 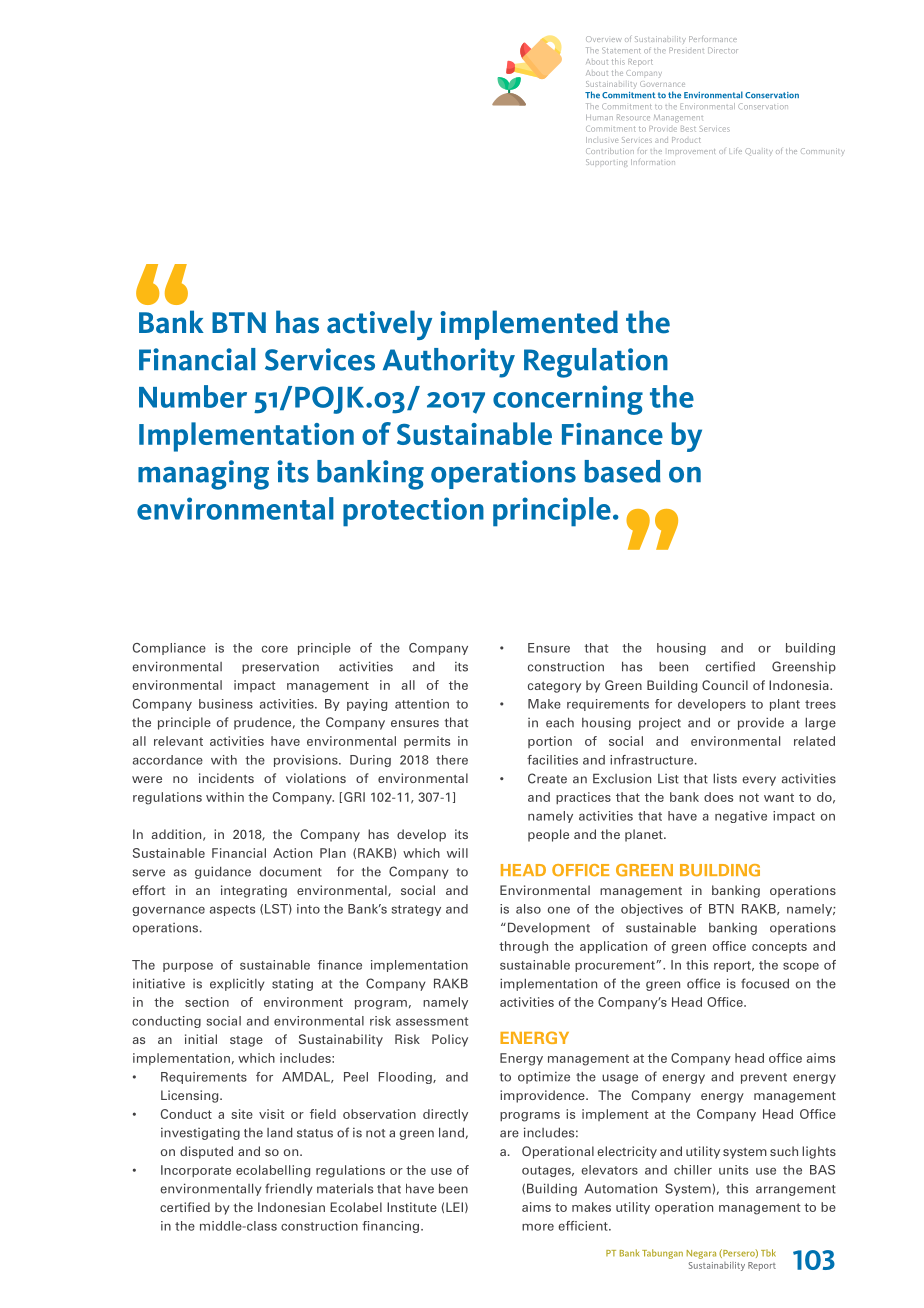 I want to click on actively, so click(x=379, y=325).
